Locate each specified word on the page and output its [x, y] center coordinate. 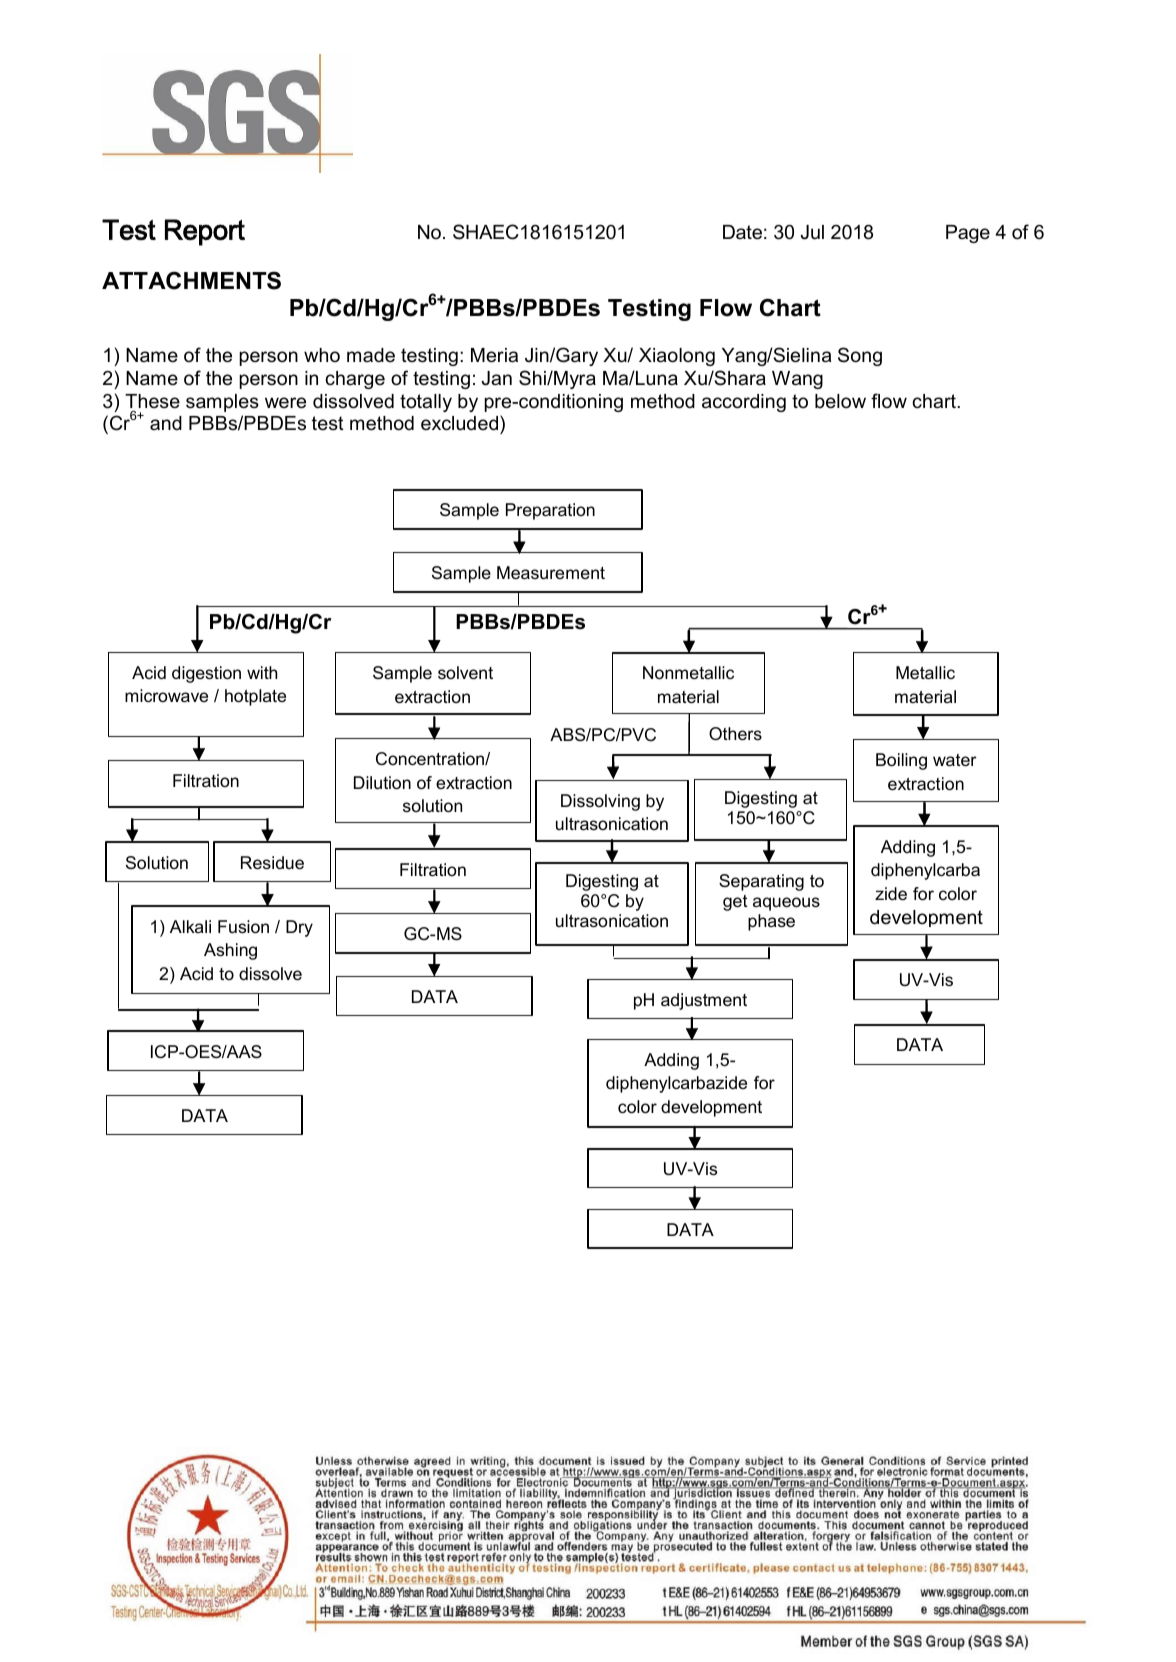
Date [742, 232]
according [744, 403]
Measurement [551, 573]
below [840, 401]
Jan [497, 378]
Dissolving [600, 802]
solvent [465, 673]
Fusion [243, 927]
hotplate [255, 697]
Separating [761, 882]
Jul [812, 232]
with [262, 672]
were [285, 403]
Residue [272, 863]
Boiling [901, 761]
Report [205, 232]
